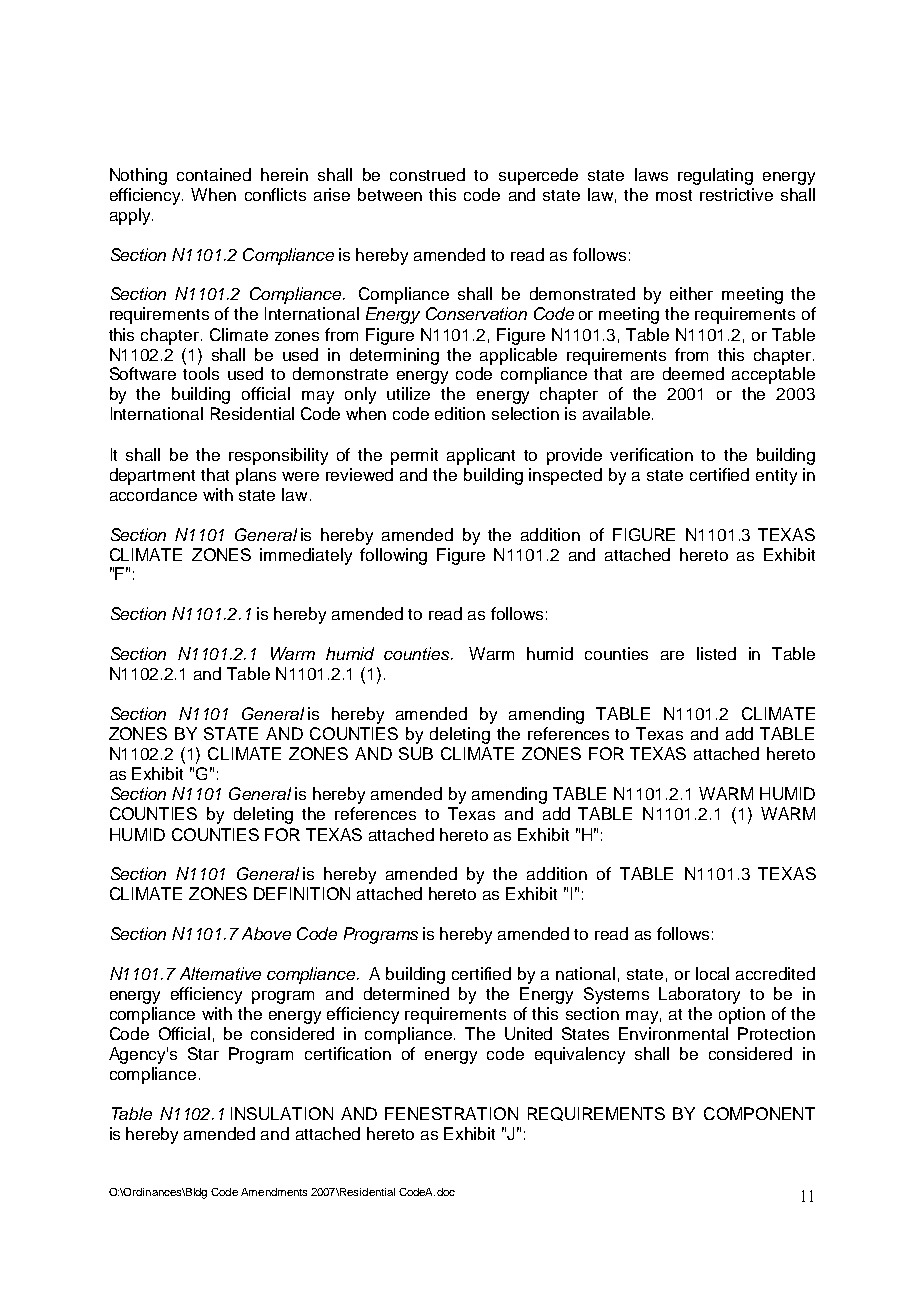  Describe the element at coordinates (451, 1113) in the screenshot. I see `FENESTRATION` at that location.
